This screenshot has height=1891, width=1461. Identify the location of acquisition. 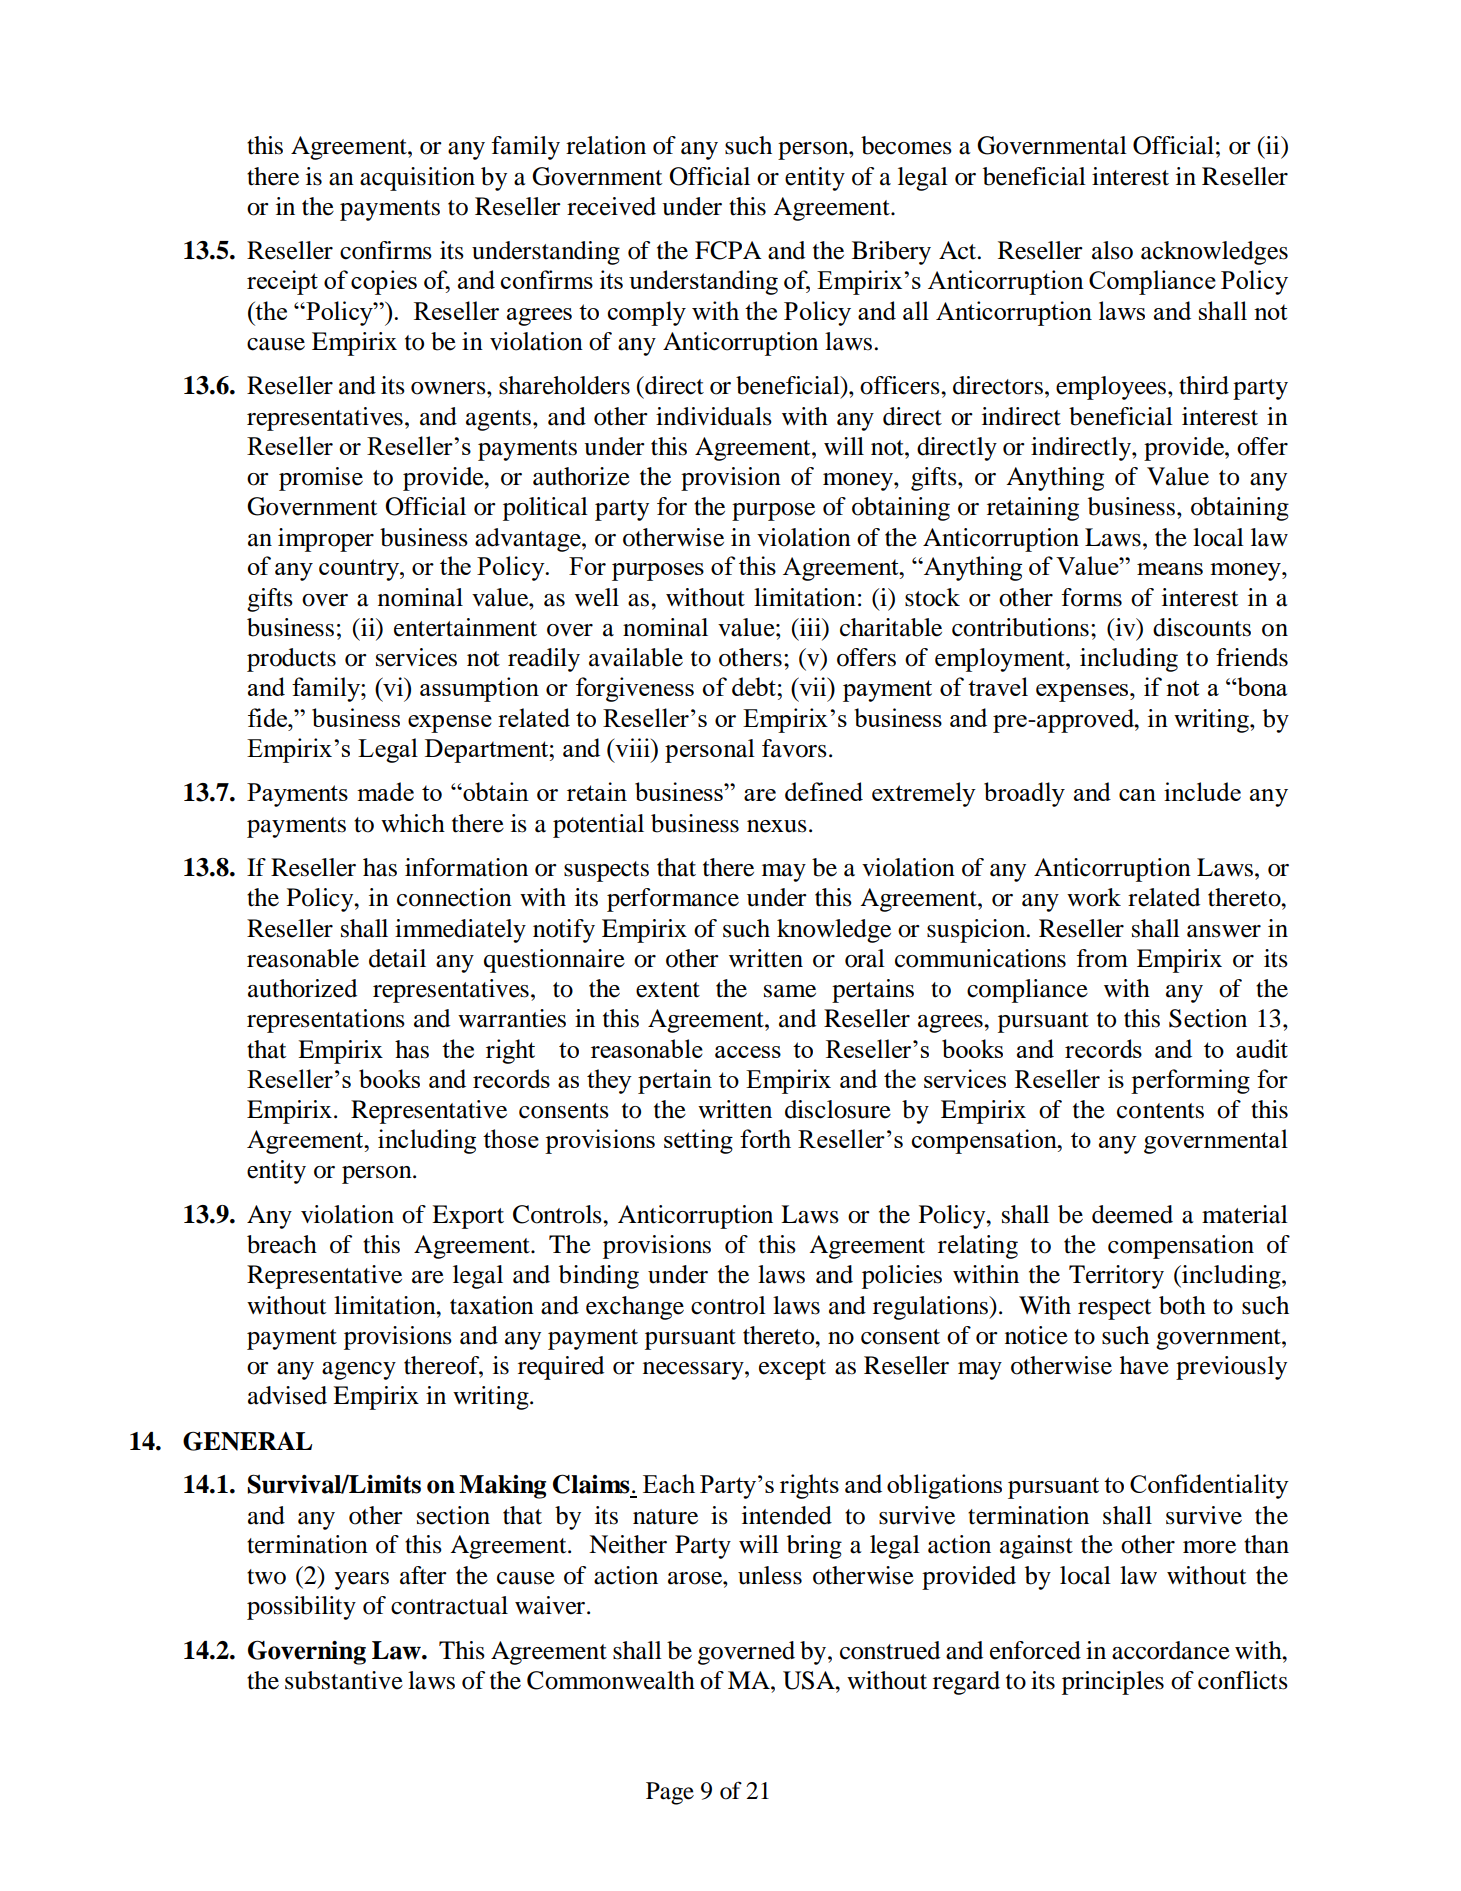
(417, 179).
